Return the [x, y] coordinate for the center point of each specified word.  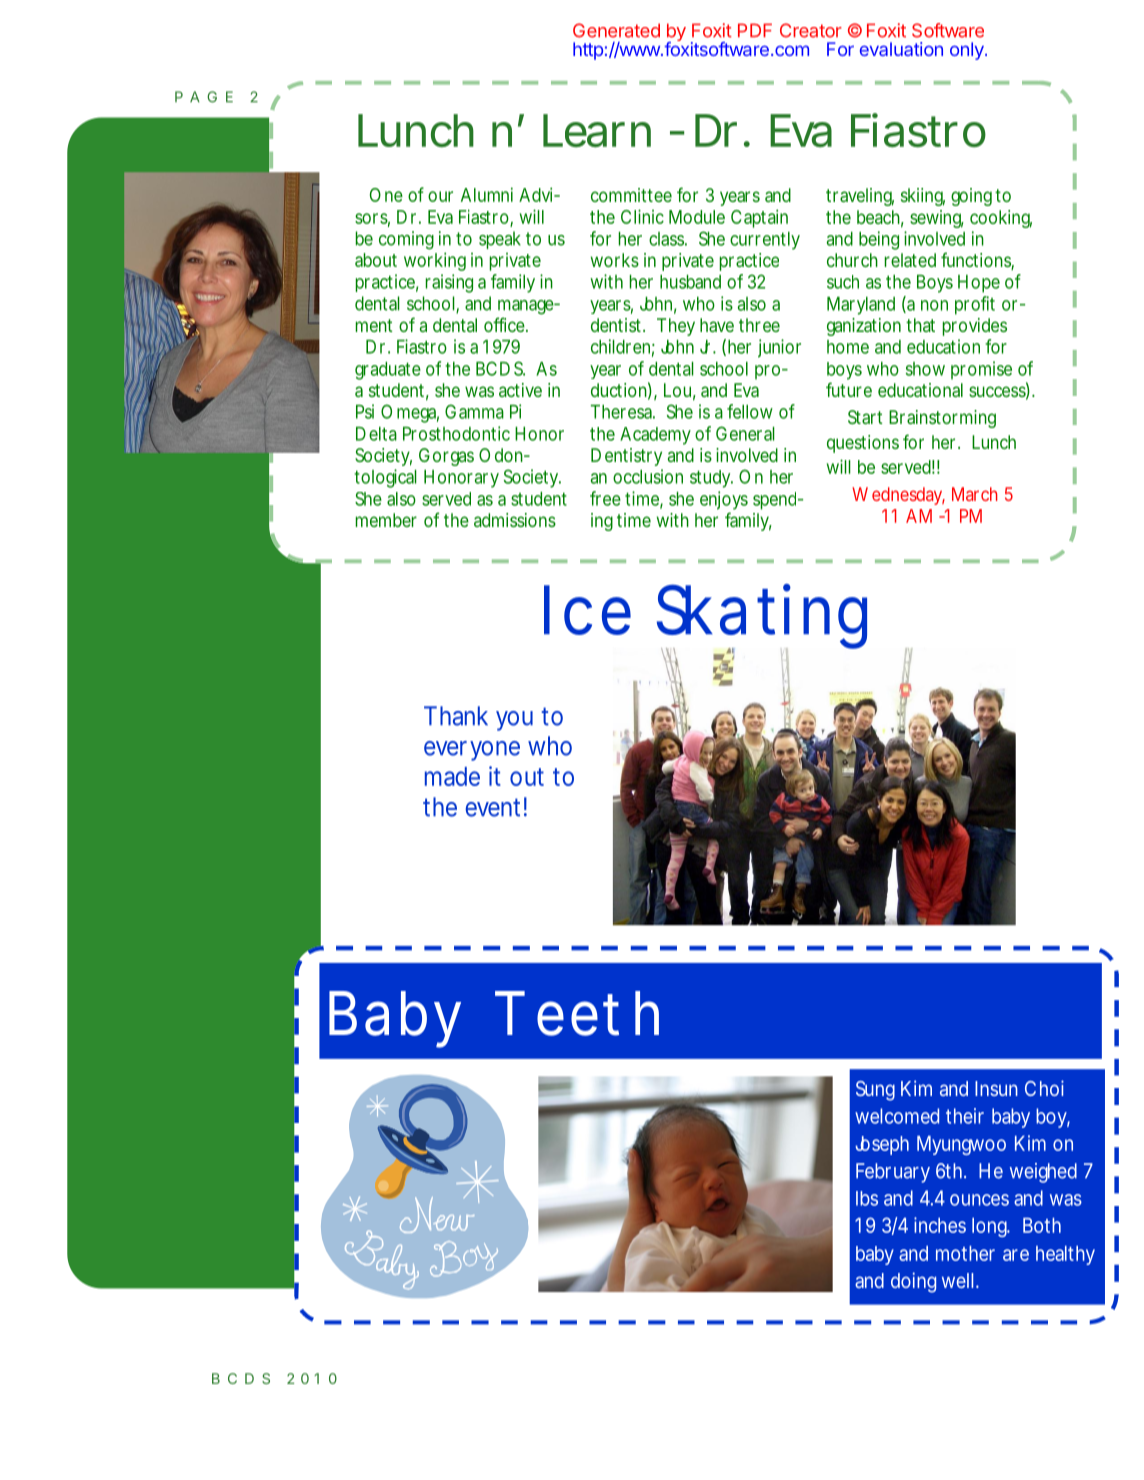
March [974, 494]
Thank [456, 716]
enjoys [724, 500]
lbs [867, 1198]
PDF [755, 30]
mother [965, 1253]
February [893, 1173]
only [968, 51]
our [440, 196]
